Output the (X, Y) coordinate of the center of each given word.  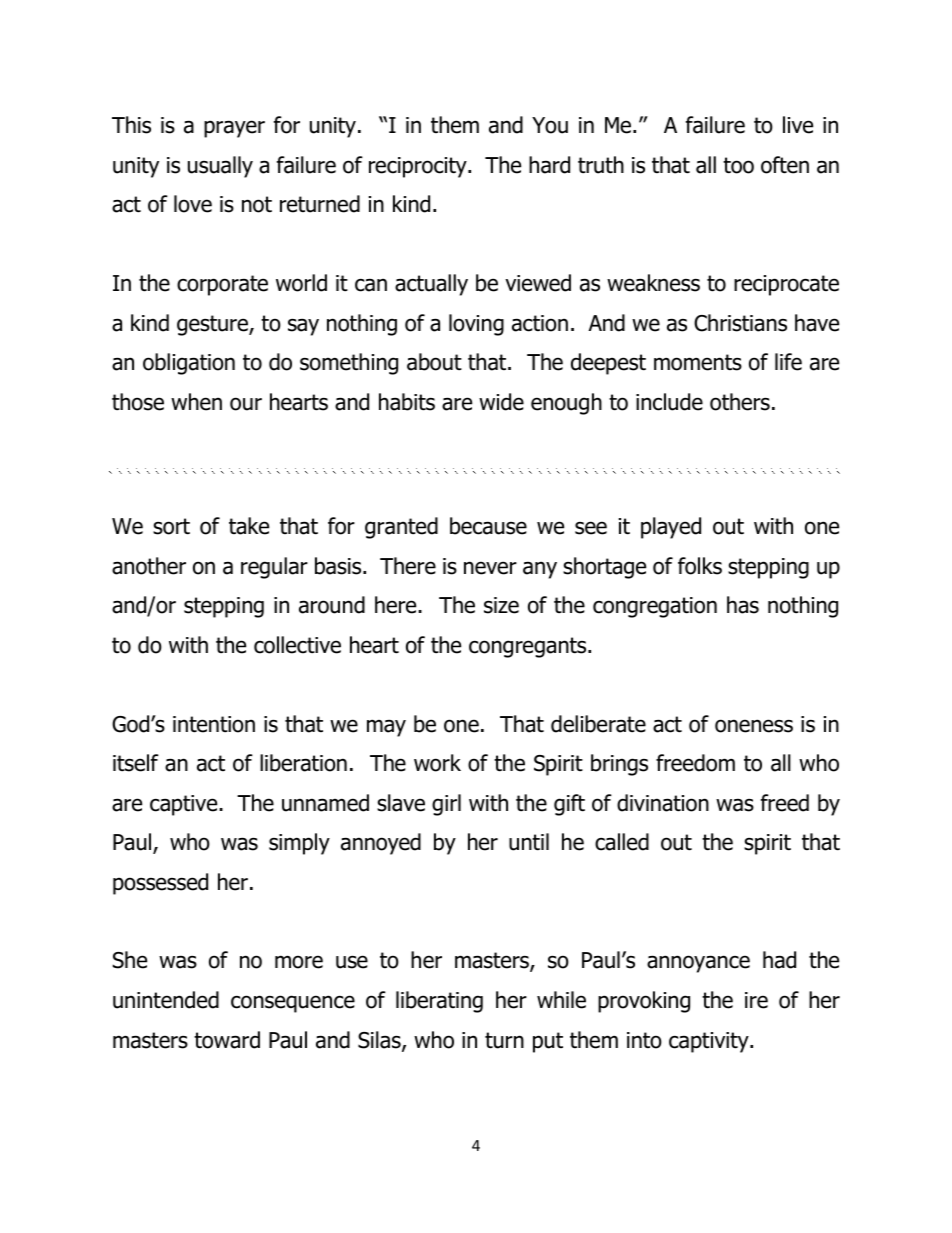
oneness (754, 726)
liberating (439, 1002)
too (738, 165)
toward (227, 1040)
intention (214, 724)
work (437, 763)
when (196, 402)
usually (220, 167)
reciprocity (419, 167)
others (740, 402)
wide (501, 402)
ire (756, 1000)
